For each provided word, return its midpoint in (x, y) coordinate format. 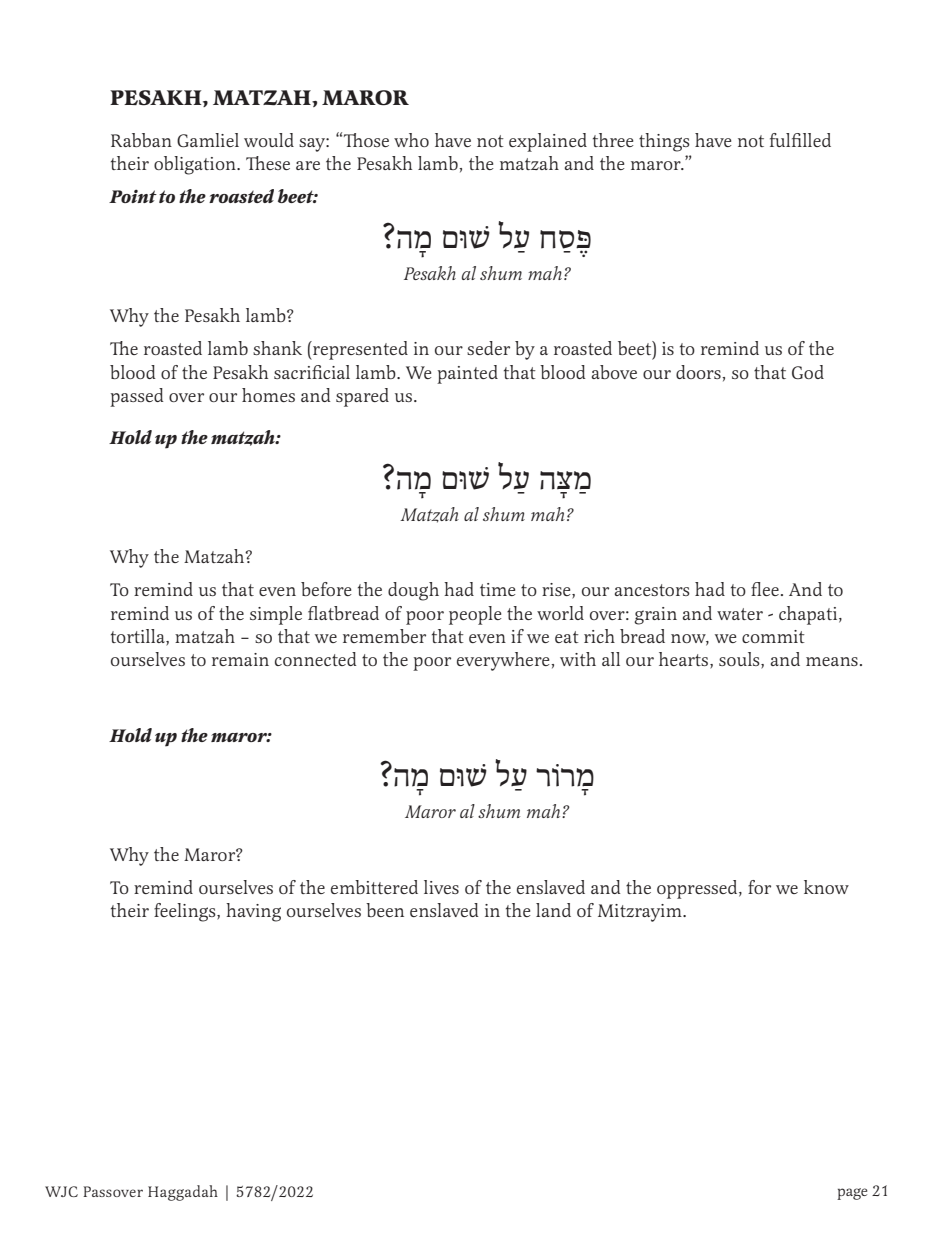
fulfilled (800, 140)
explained (548, 142)
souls (740, 660)
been (385, 910)
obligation (196, 165)
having (253, 912)
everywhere (504, 661)
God (808, 372)
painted (467, 374)
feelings (186, 912)
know (826, 887)
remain (240, 659)
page (852, 1194)
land (553, 910)
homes (268, 395)
